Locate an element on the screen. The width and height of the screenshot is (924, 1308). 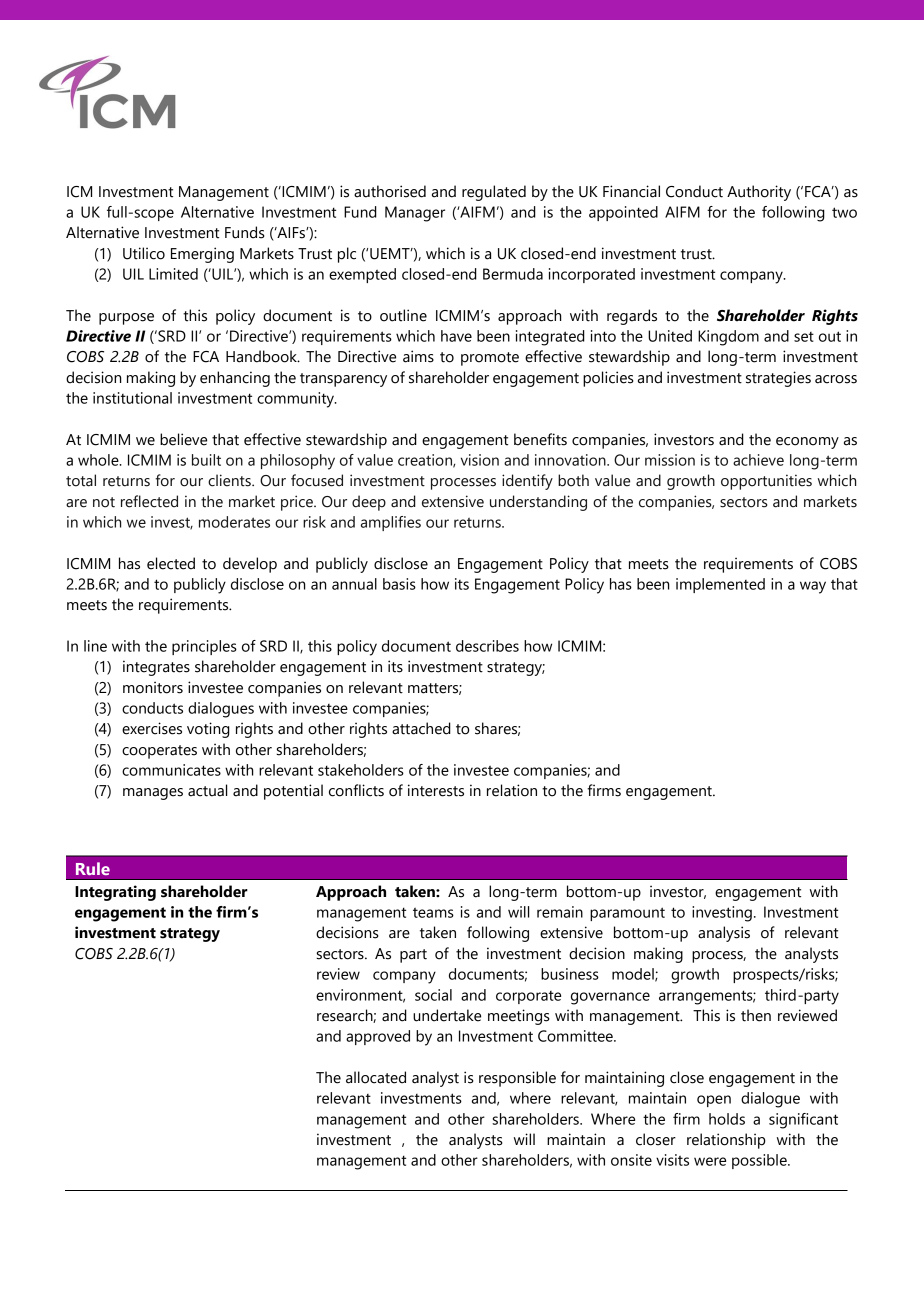
interests is located at coordinates (436, 790).
